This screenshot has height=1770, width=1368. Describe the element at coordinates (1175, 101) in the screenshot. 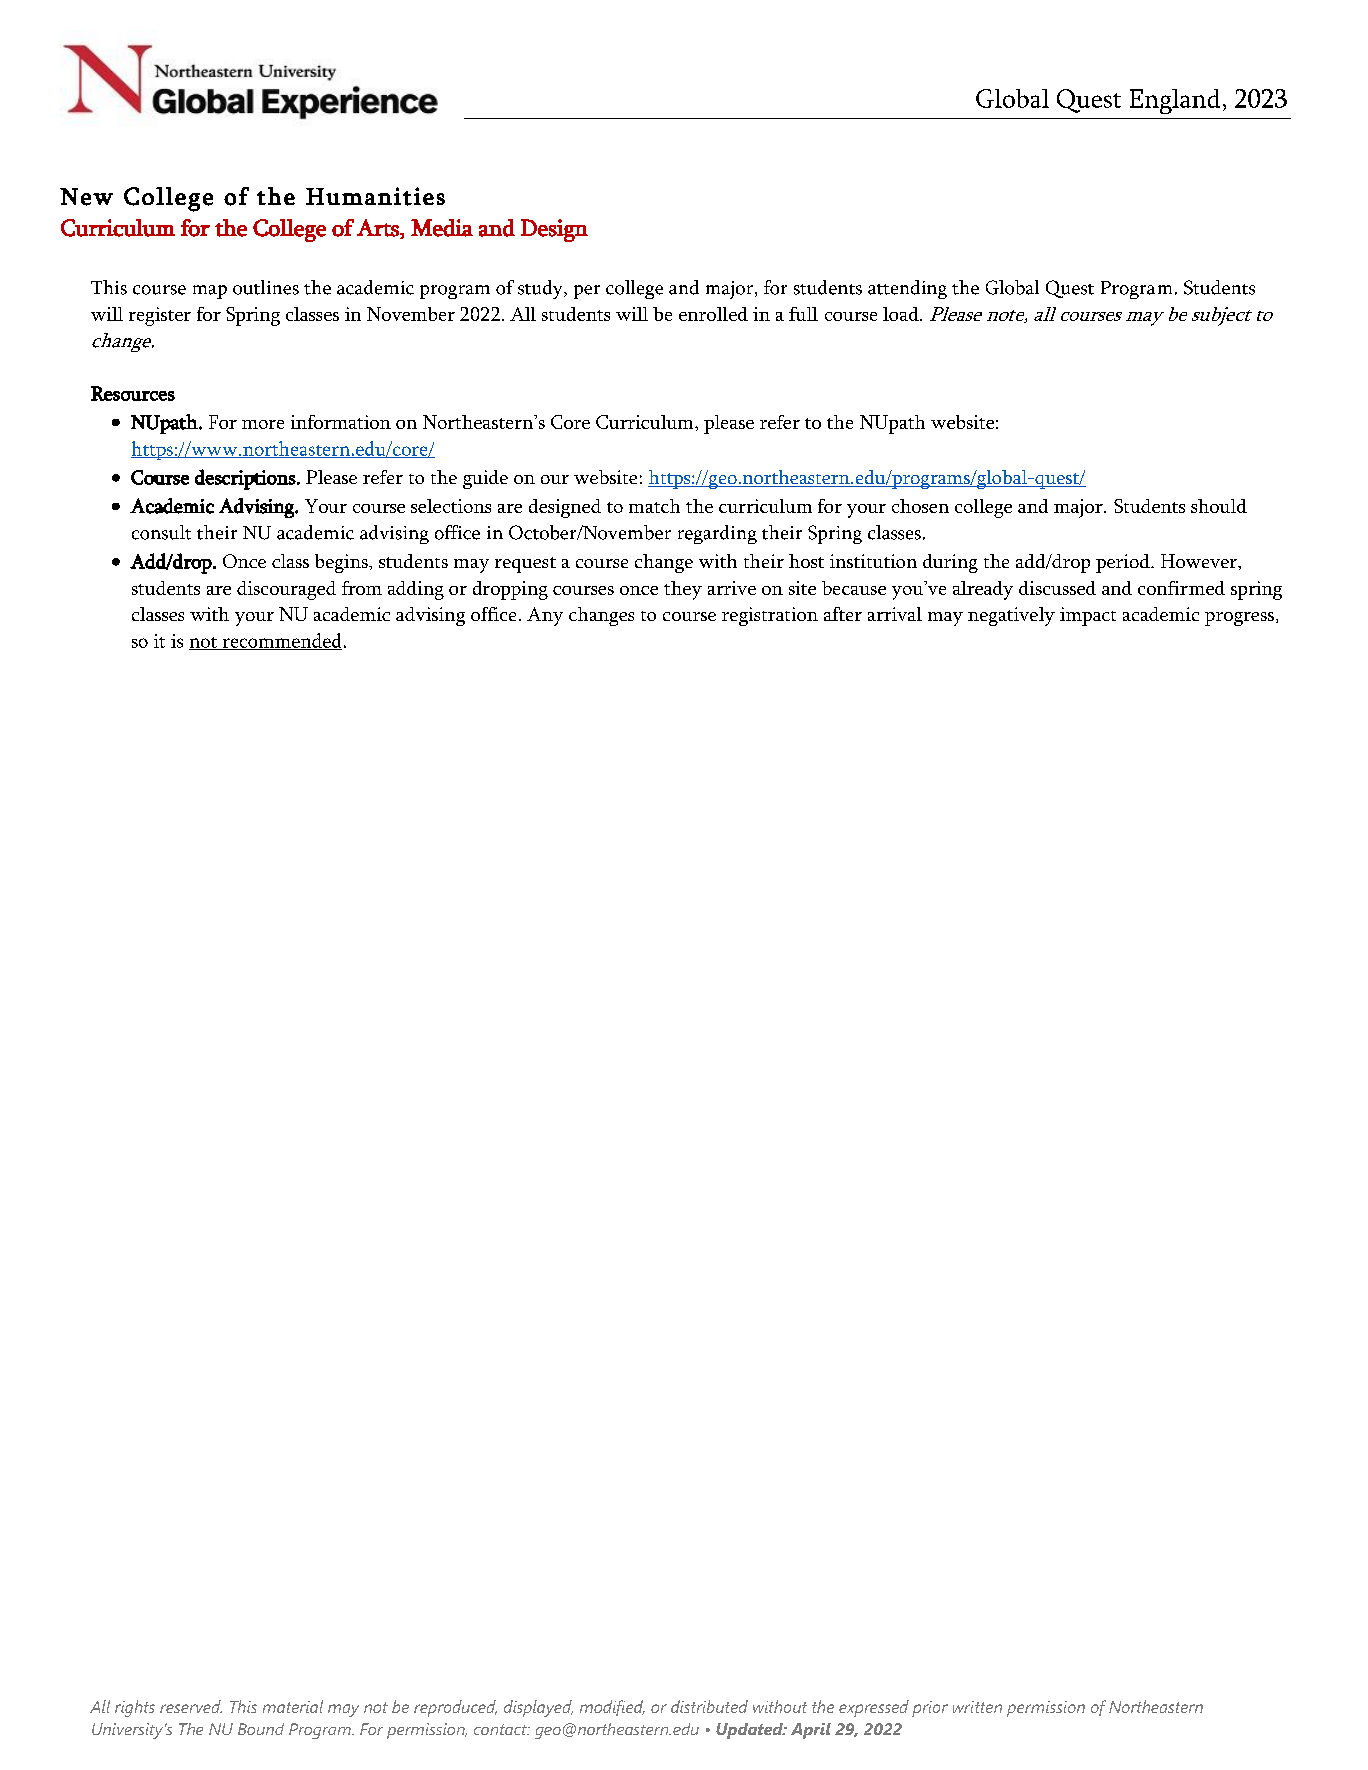

I see `England` at that location.
